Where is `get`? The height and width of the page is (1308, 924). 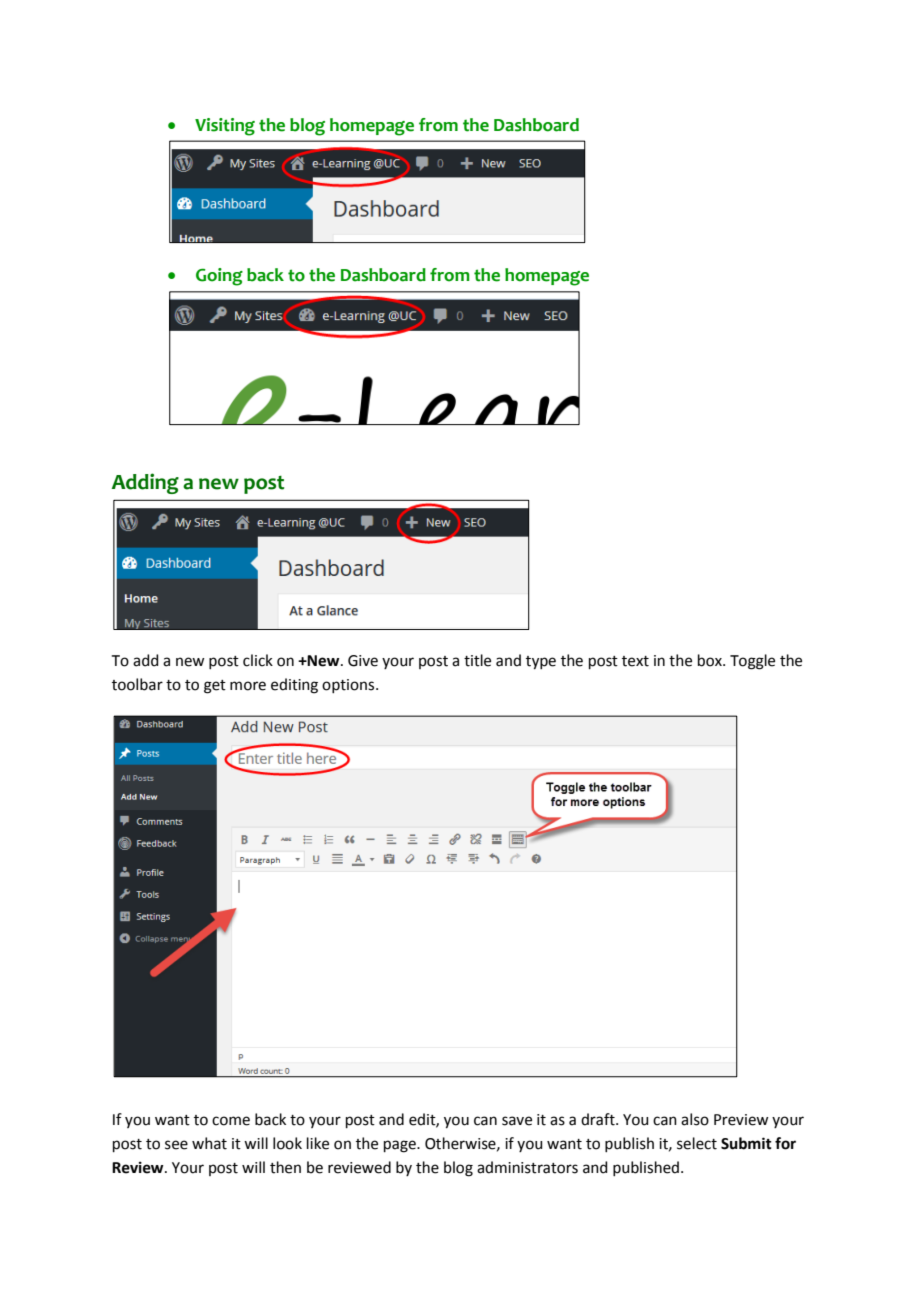 get is located at coordinates (215, 687).
